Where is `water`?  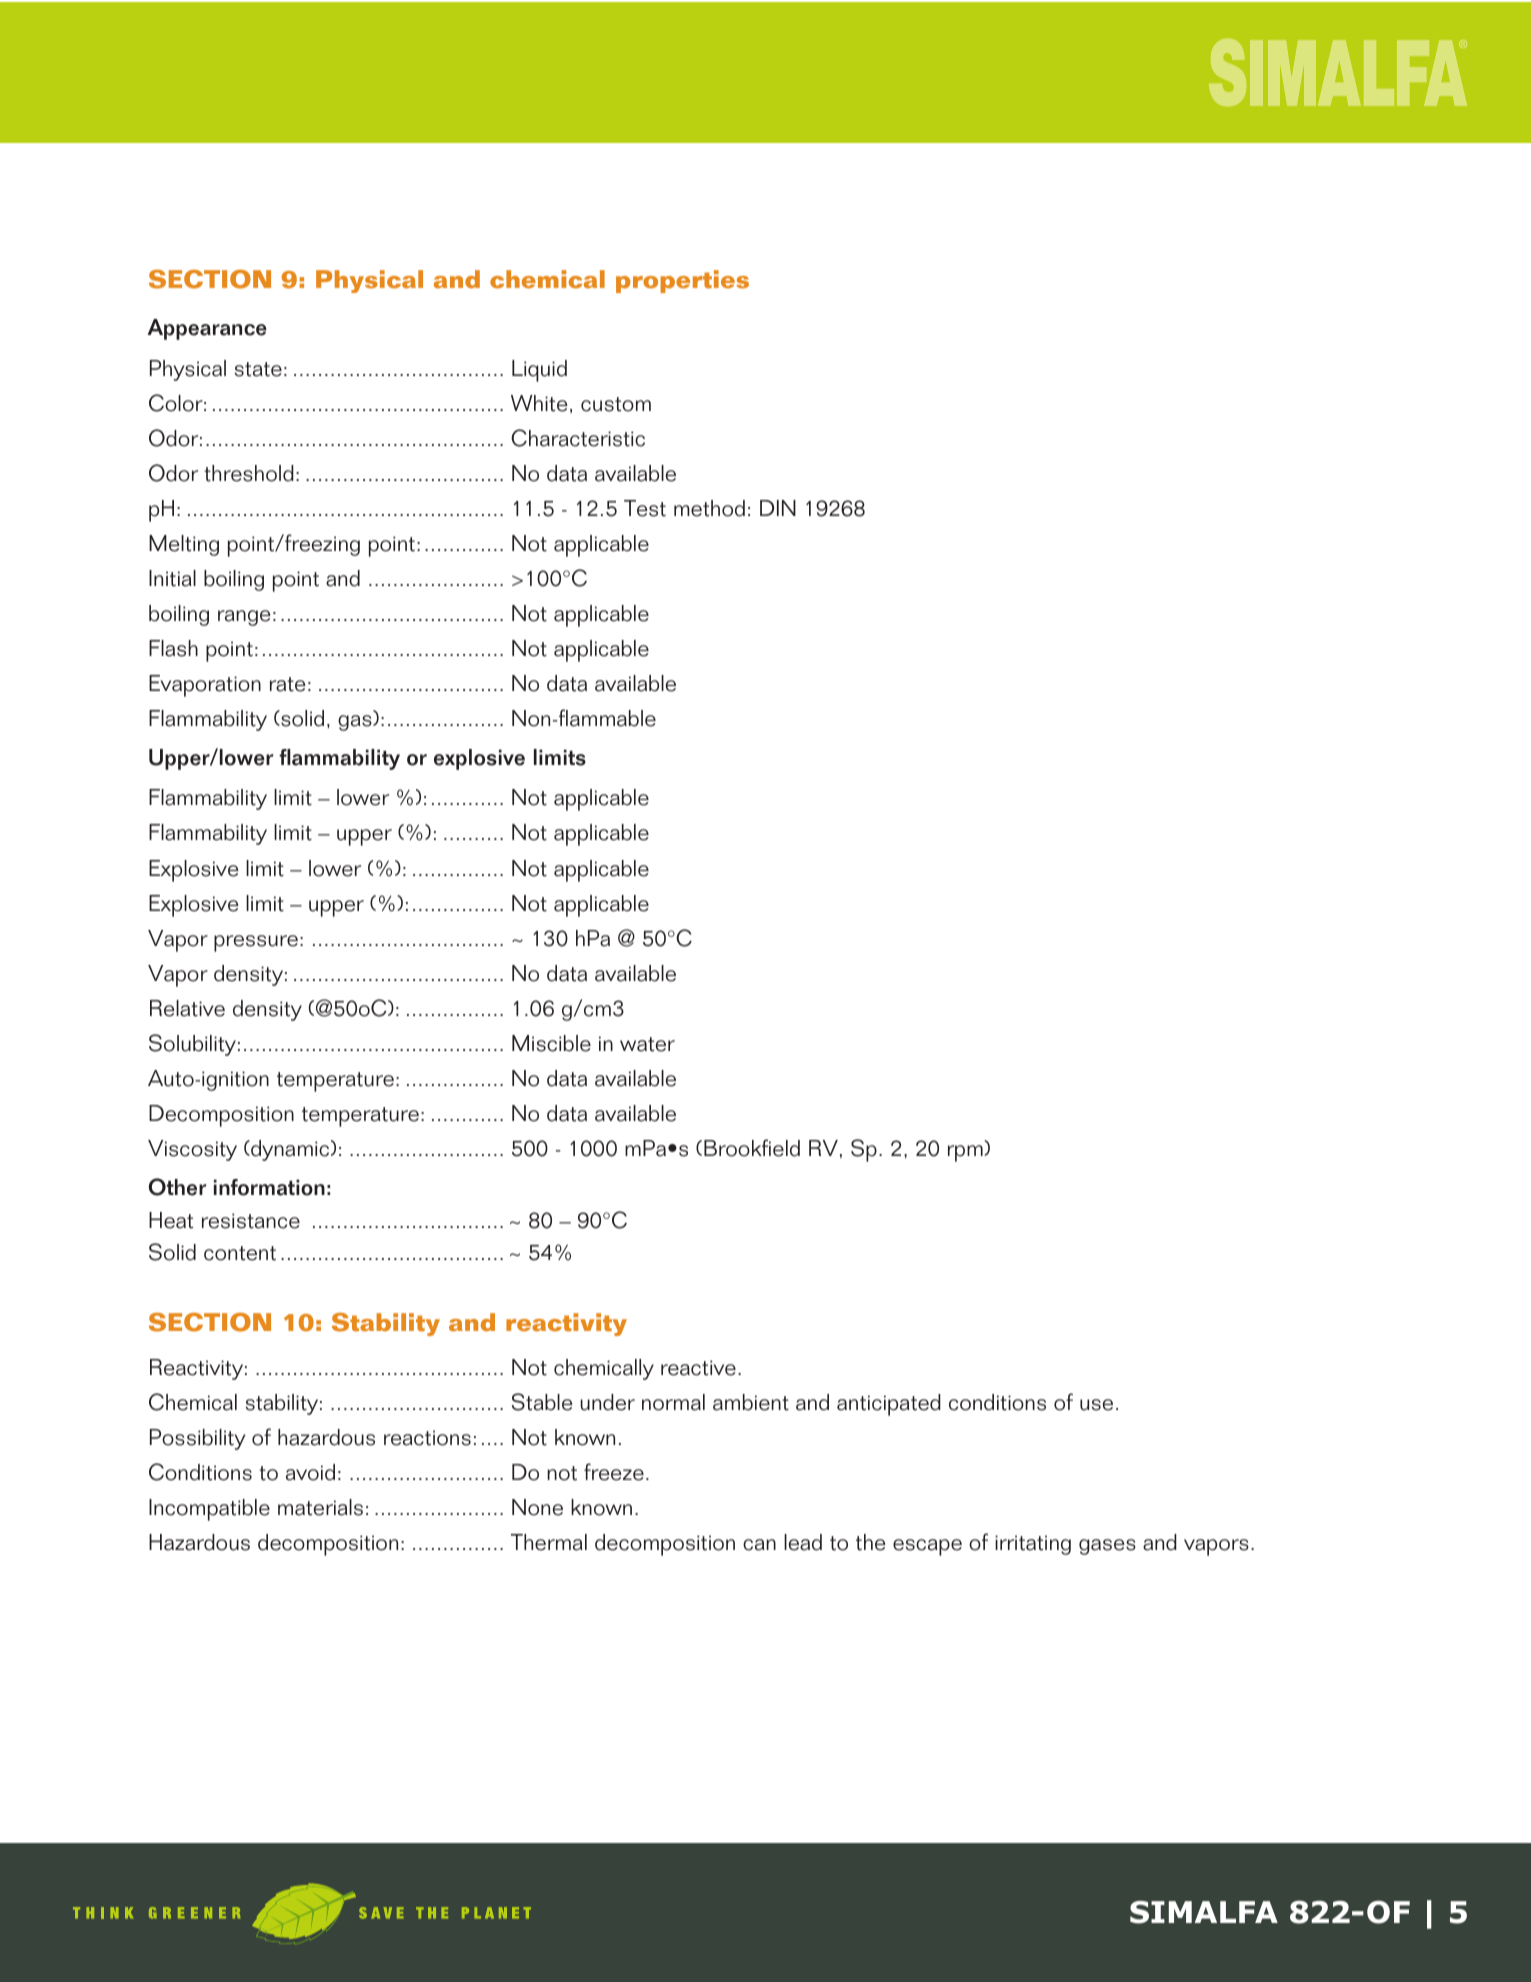 water is located at coordinates (647, 1044).
